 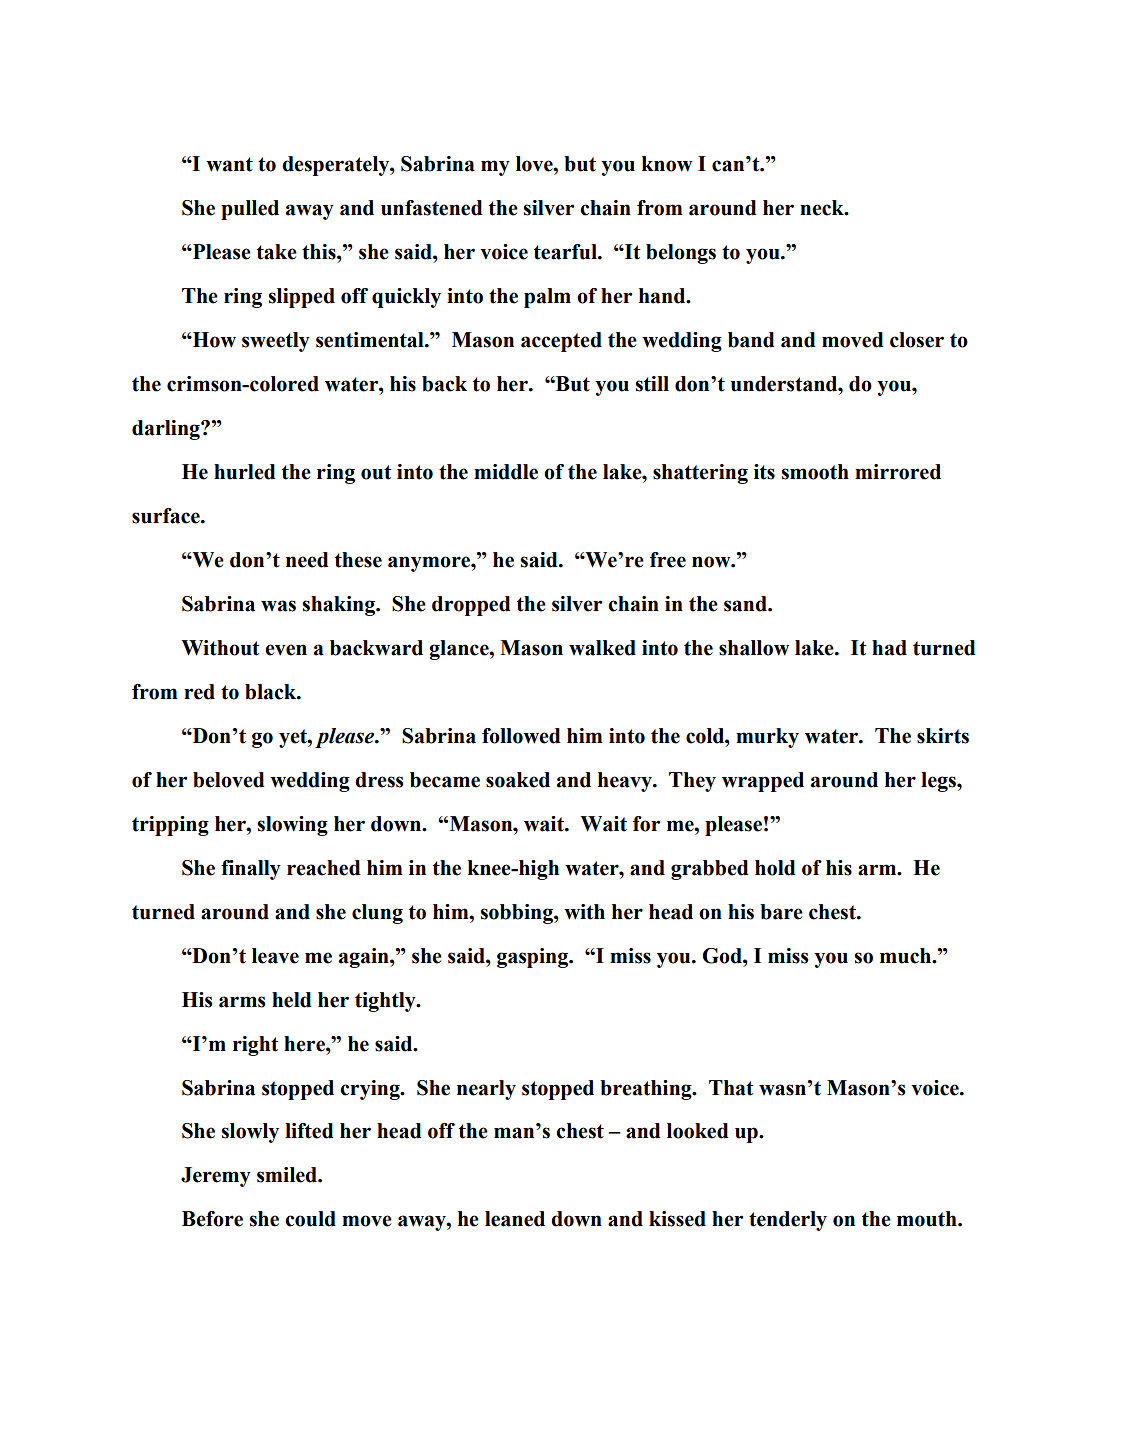 What do you see at coordinates (775, 868) in the screenshot?
I see `hold` at bounding box center [775, 868].
